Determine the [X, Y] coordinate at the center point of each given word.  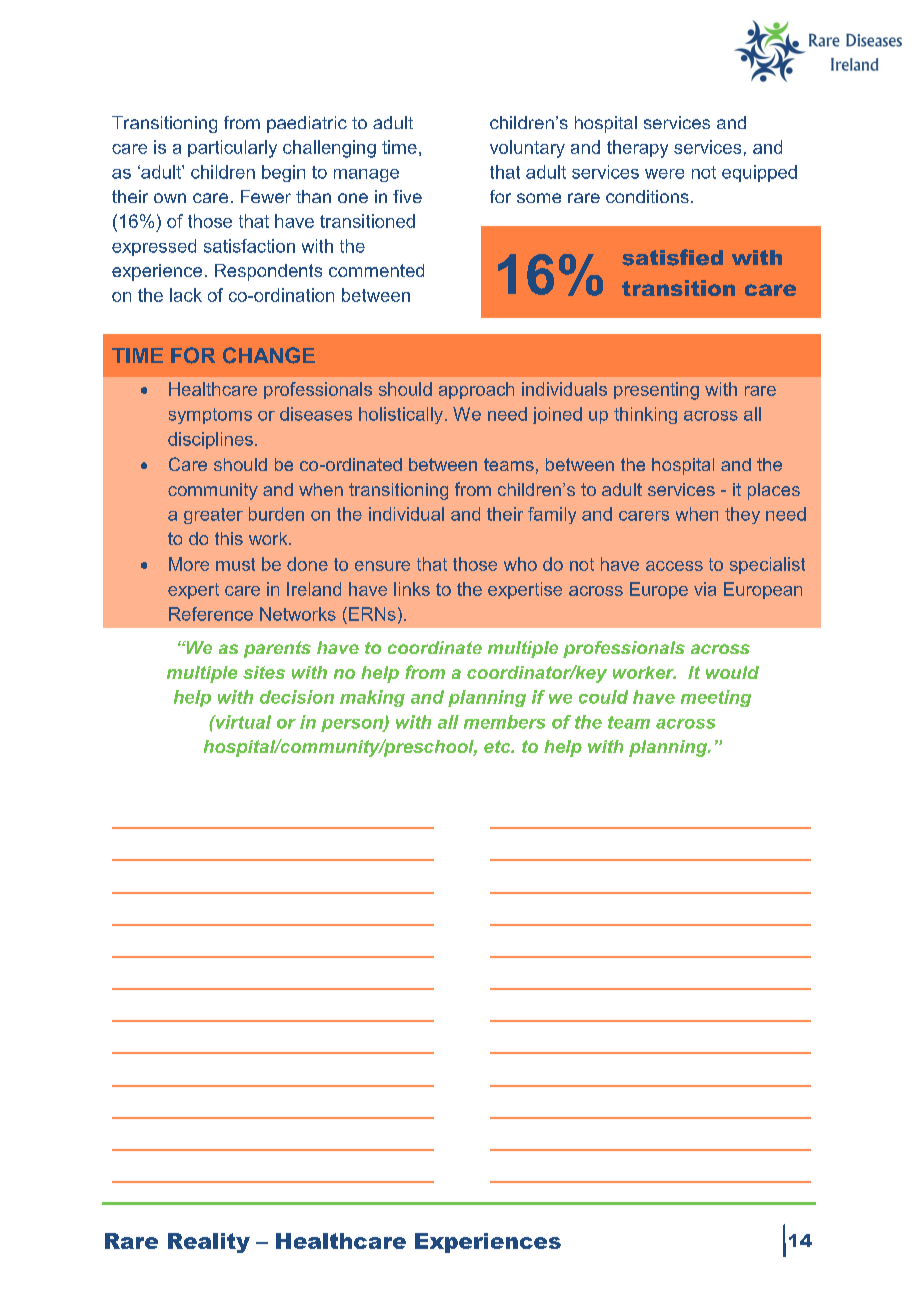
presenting [656, 391]
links [412, 589]
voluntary [527, 149]
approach [476, 390]
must [235, 564]
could [603, 697]
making [372, 698]
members [504, 722]
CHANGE [269, 355]
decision [297, 697]
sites [264, 672]
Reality [209, 1243]
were [664, 174]
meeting [716, 698]
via [705, 589]
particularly [232, 149]
